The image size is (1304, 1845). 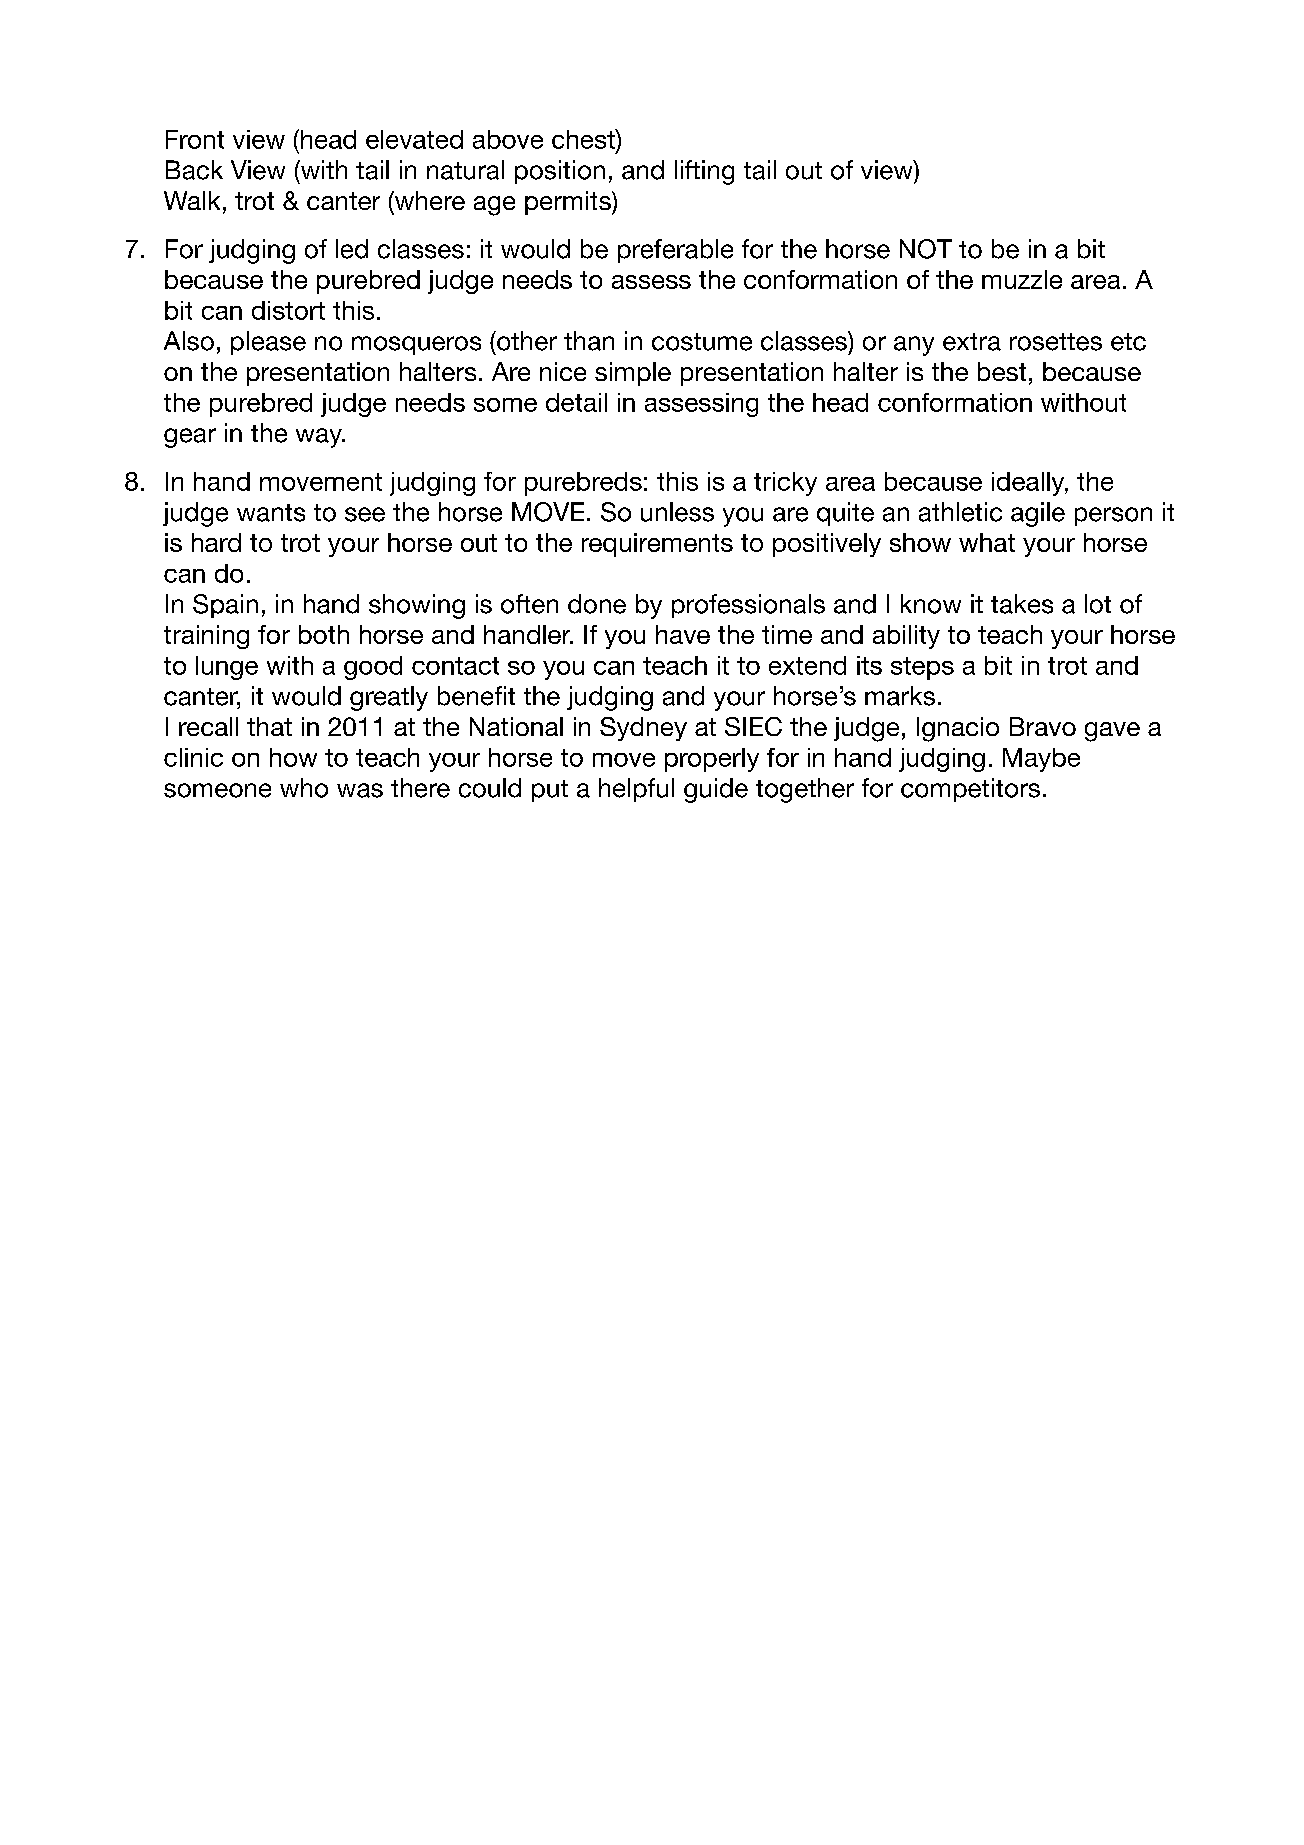 I want to click on takes, so click(x=1022, y=604).
